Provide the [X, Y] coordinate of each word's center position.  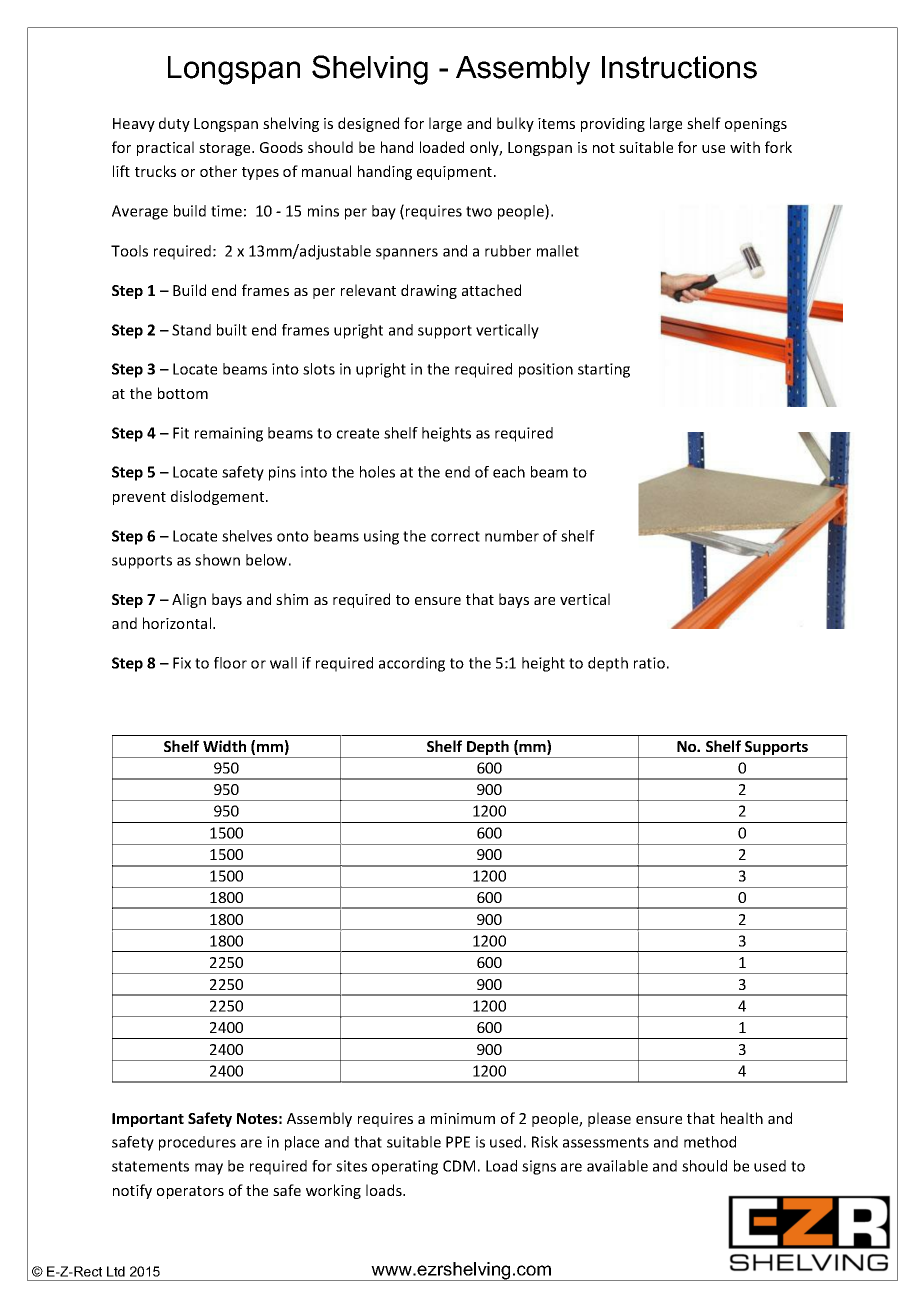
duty [174, 124]
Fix [182, 663]
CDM [459, 1166]
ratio [649, 663]
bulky [515, 124]
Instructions [679, 67]
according [412, 664]
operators [190, 1192]
